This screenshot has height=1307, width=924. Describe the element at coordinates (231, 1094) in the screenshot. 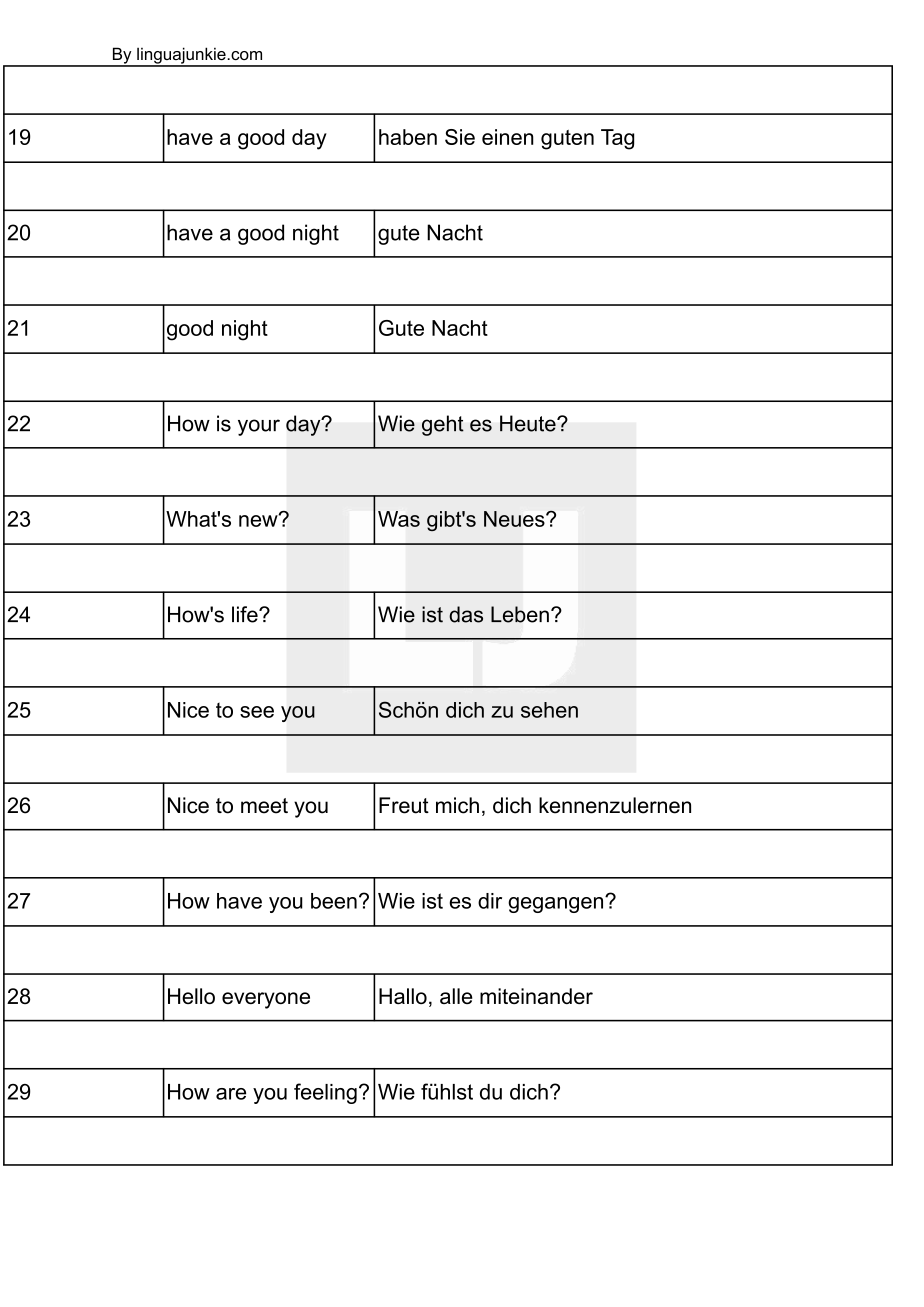

I see `are` at that location.
